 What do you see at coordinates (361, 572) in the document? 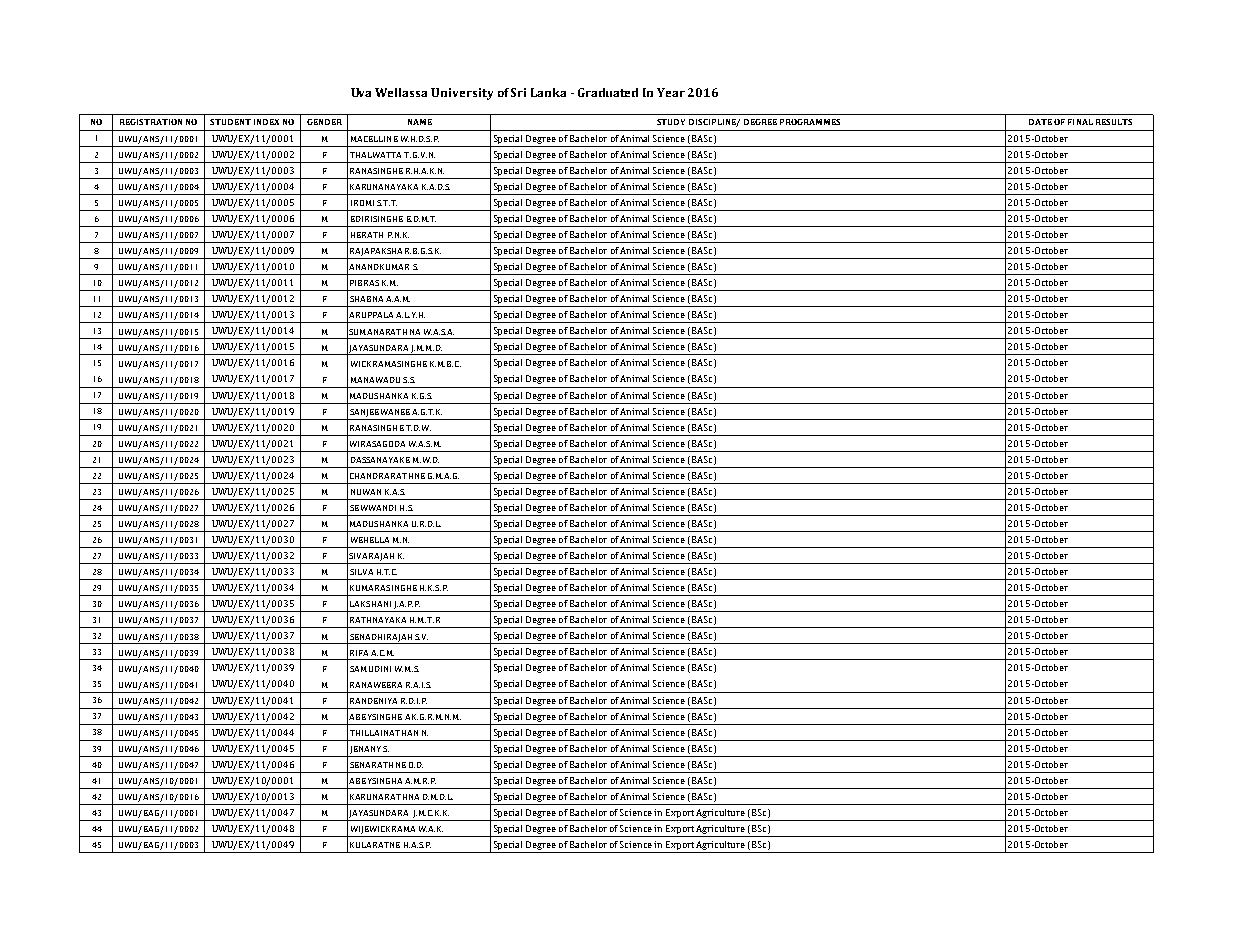
I see `SILVA` at bounding box center [361, 572].
